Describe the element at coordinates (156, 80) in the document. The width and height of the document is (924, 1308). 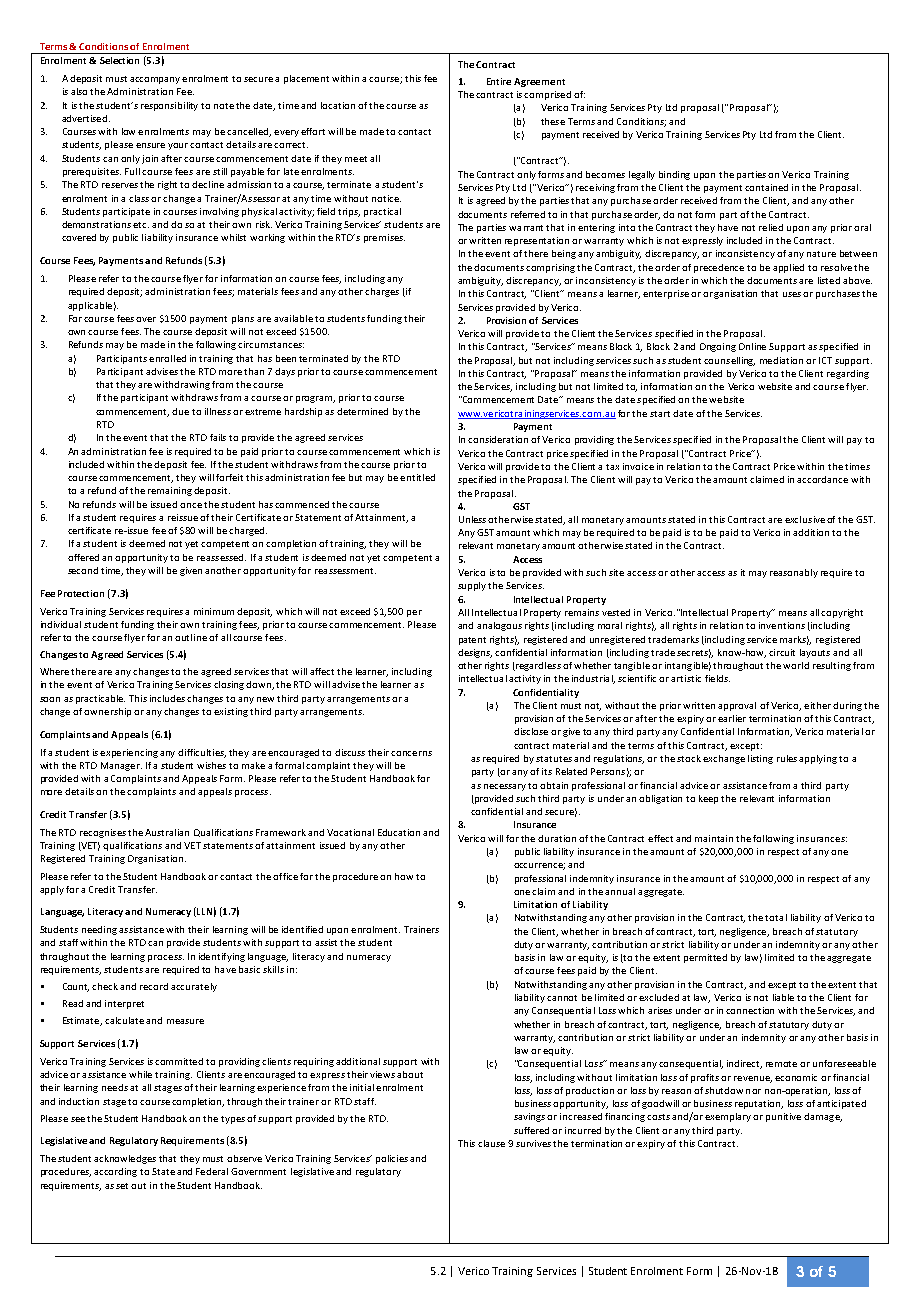
I see `accompany` at that location.
